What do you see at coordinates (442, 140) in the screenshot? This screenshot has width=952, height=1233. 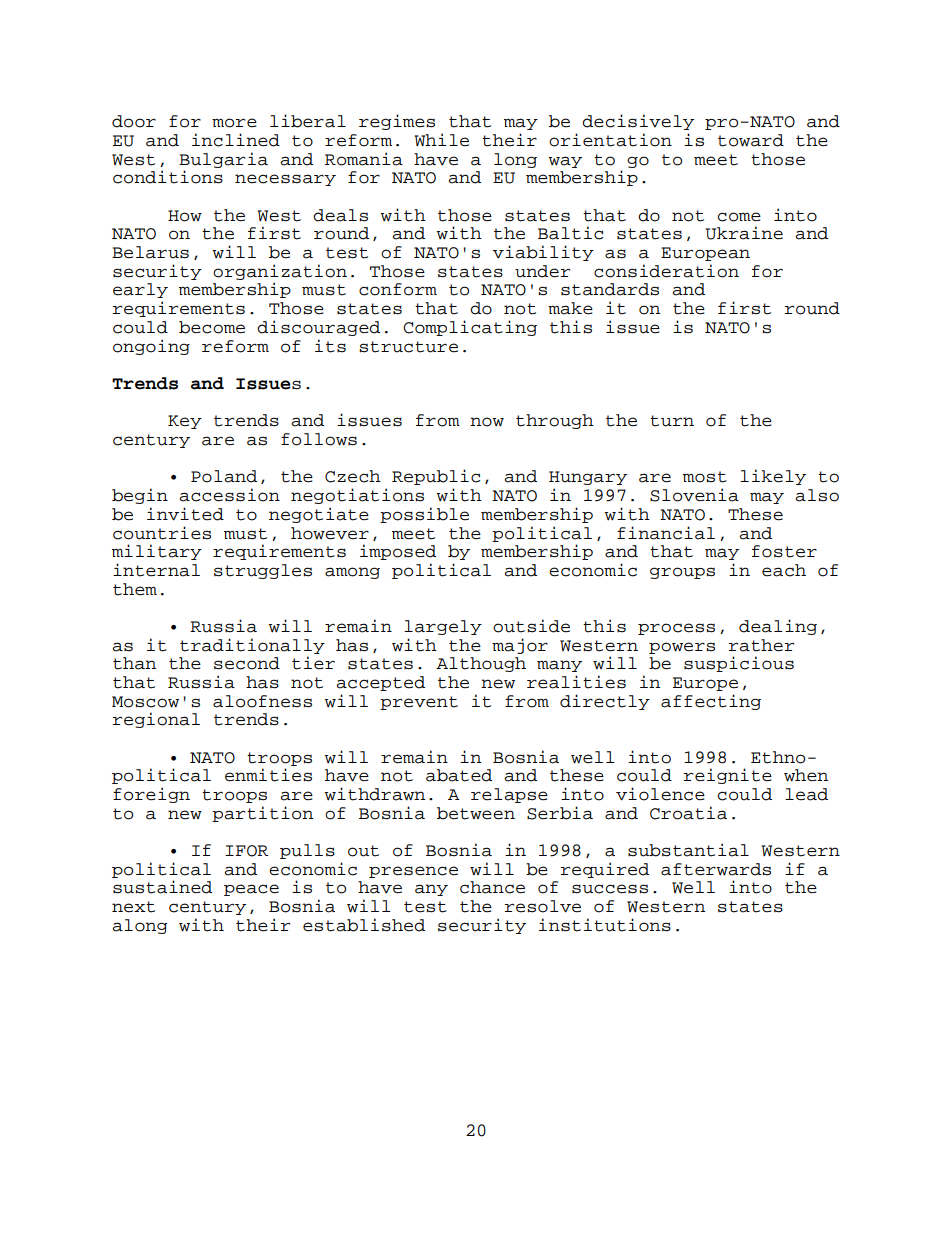 I see `While` at bounding box center [442, 140].
